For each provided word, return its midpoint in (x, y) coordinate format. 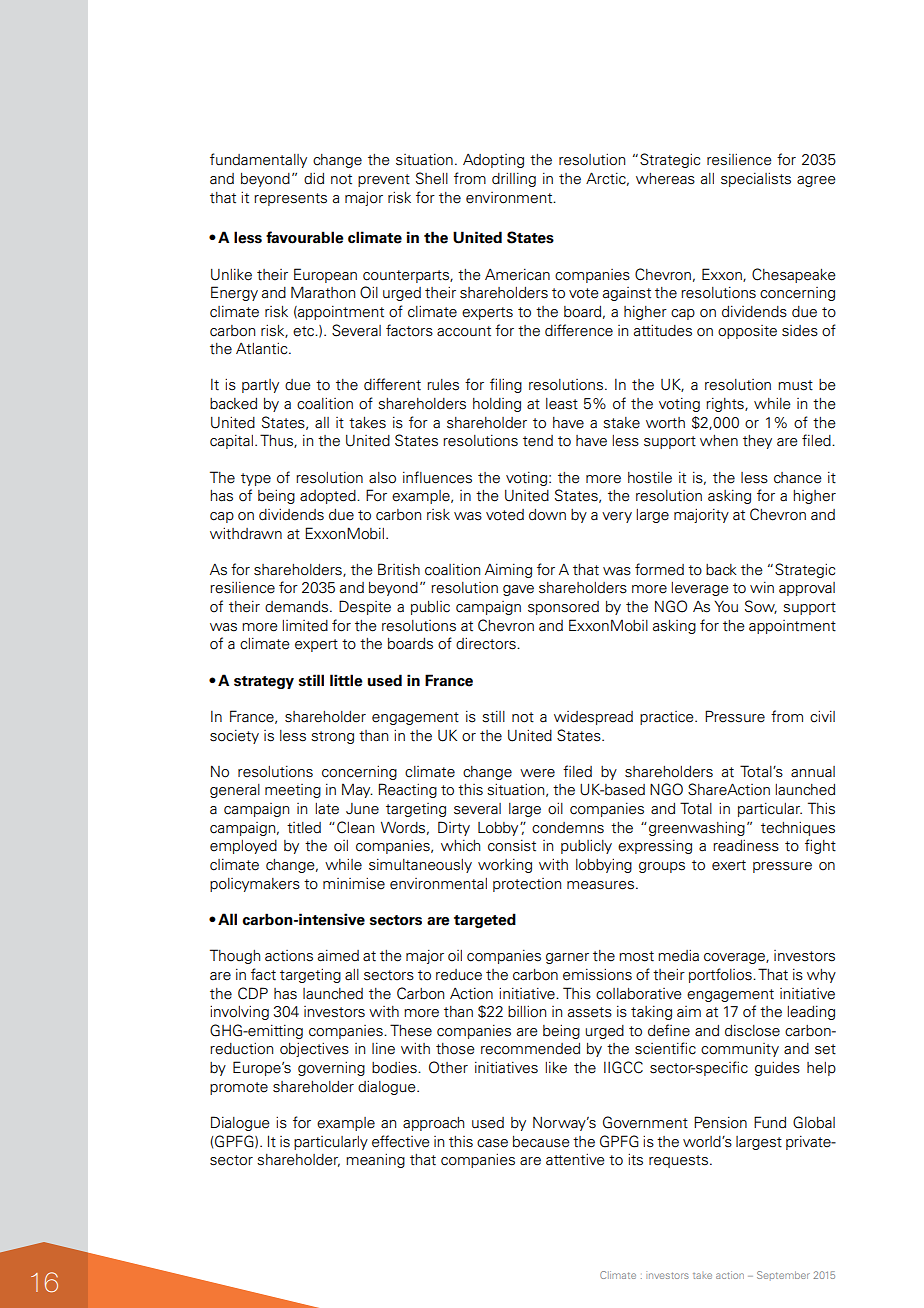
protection (527, 885)
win (762, 587)
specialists (756, 179)
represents (290, 199)
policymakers (255, 885)
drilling (514, 179)
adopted (329, 497)
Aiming (508, 571)
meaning (375, 1160)
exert (729, 865)
